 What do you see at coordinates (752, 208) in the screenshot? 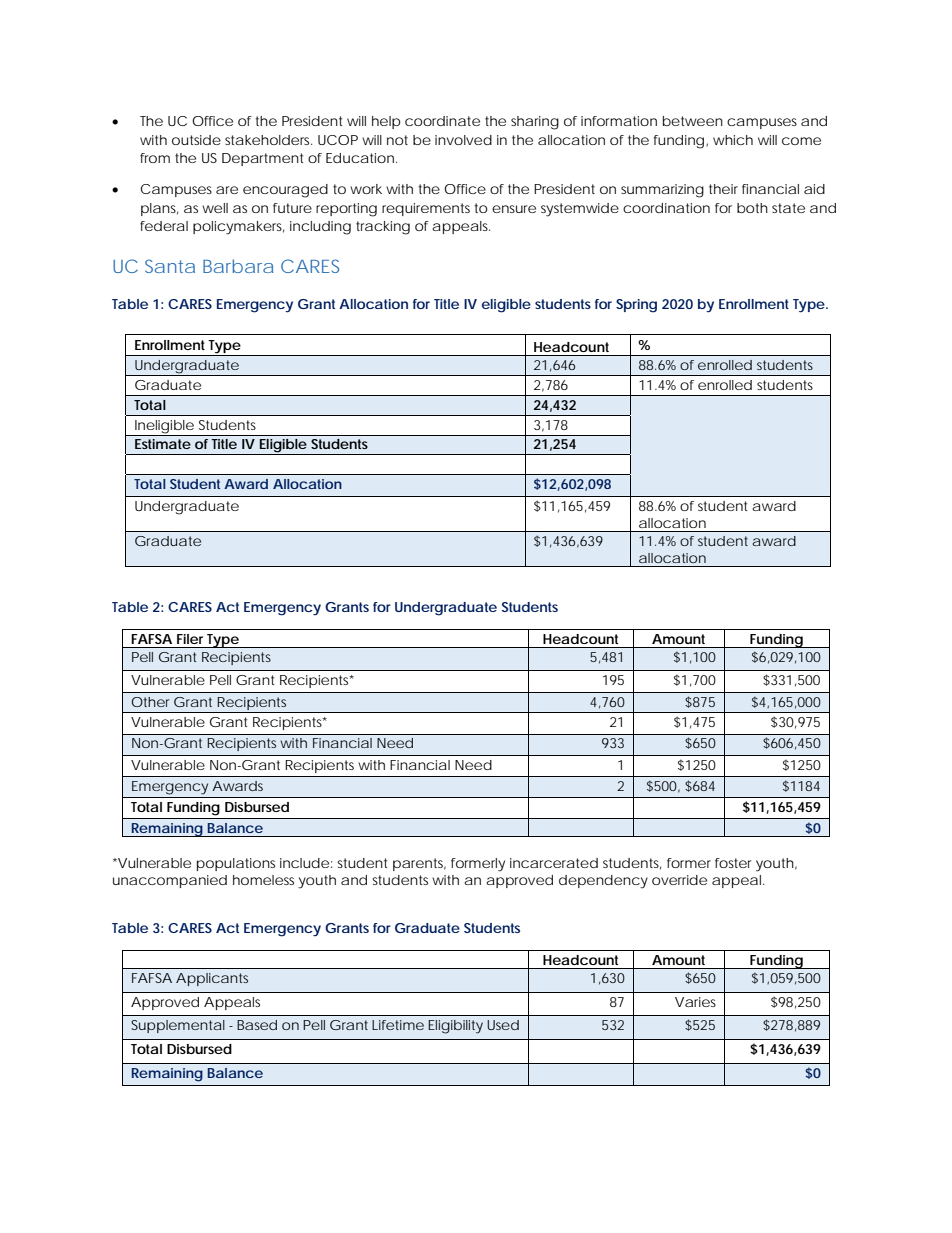
I see `both` at bounding box center [752, 208].
